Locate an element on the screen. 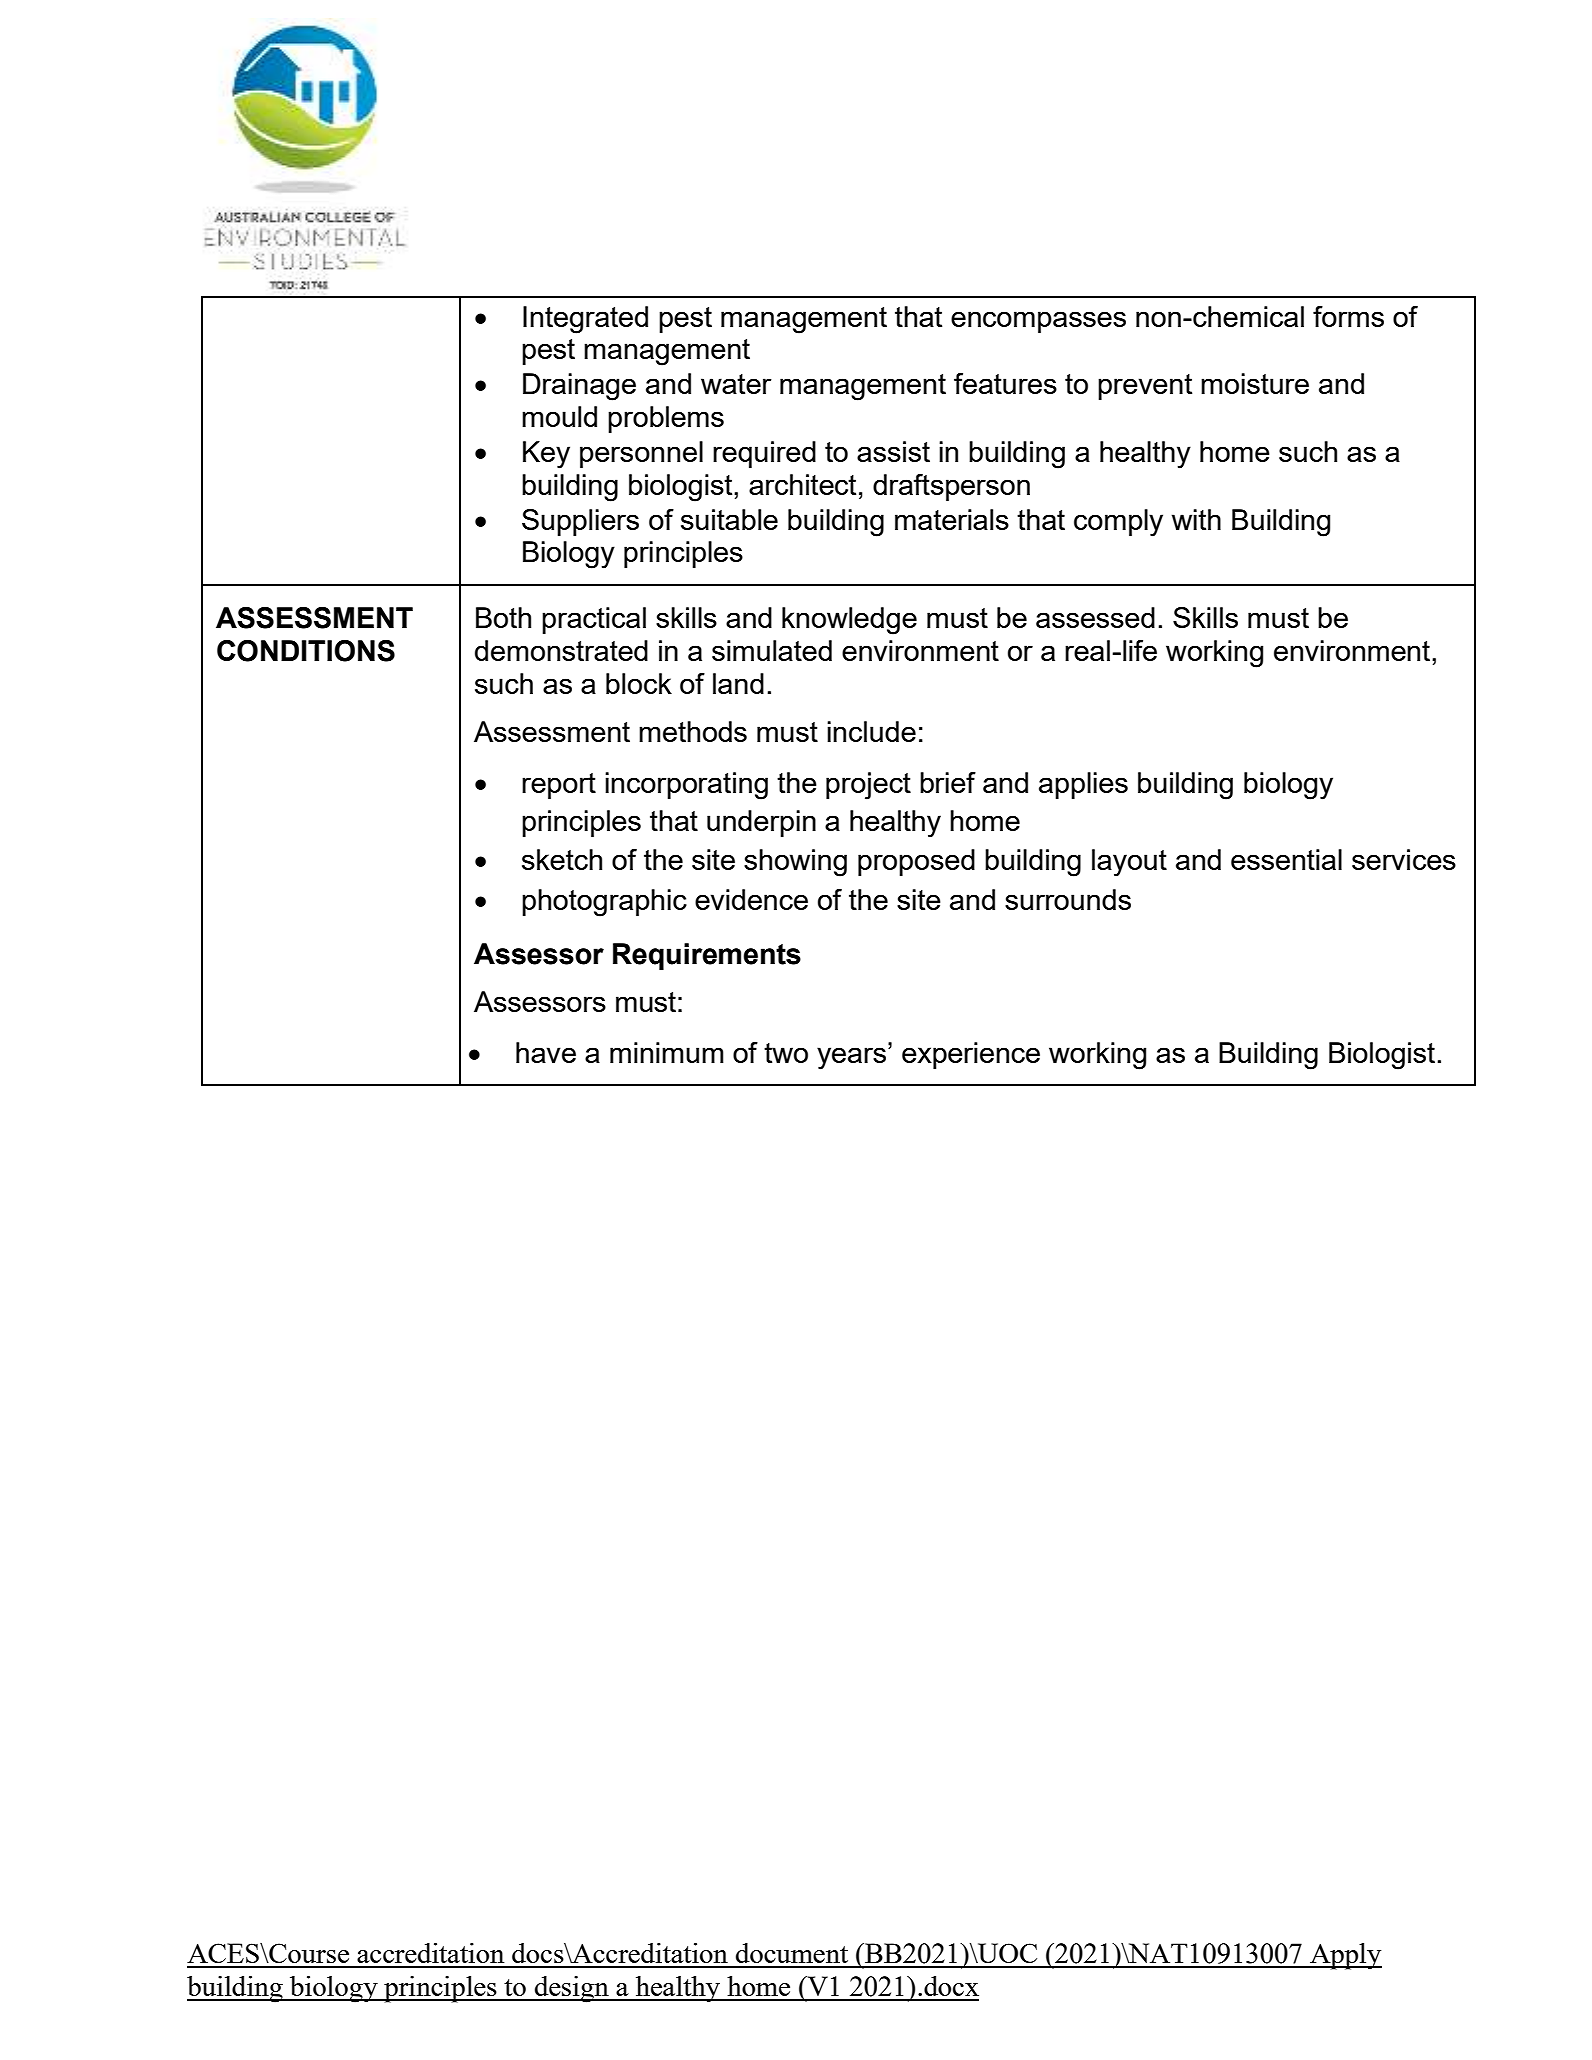  have is located at coordinates (546, 1052).
